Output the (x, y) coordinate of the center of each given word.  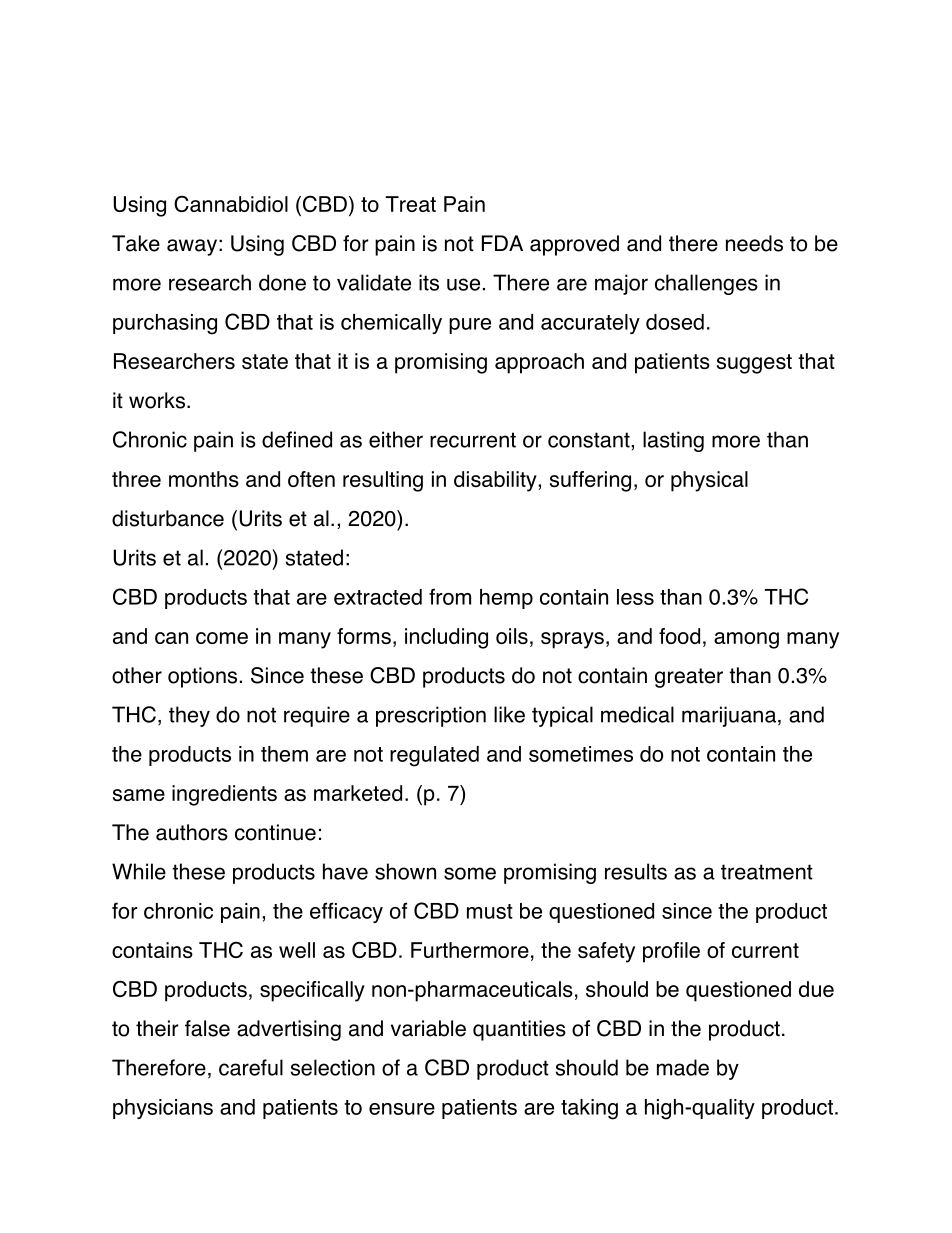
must (490, 911)
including (446, 638)
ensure (402, 1109)
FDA (502, 243)
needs (754, 243)
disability (496, 481)
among (746, 640)
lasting (673, 441)
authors (192, 832)
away (192, 247)
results (636, 871)
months (204, 479)
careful (251, 1067)
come (222, 638)
